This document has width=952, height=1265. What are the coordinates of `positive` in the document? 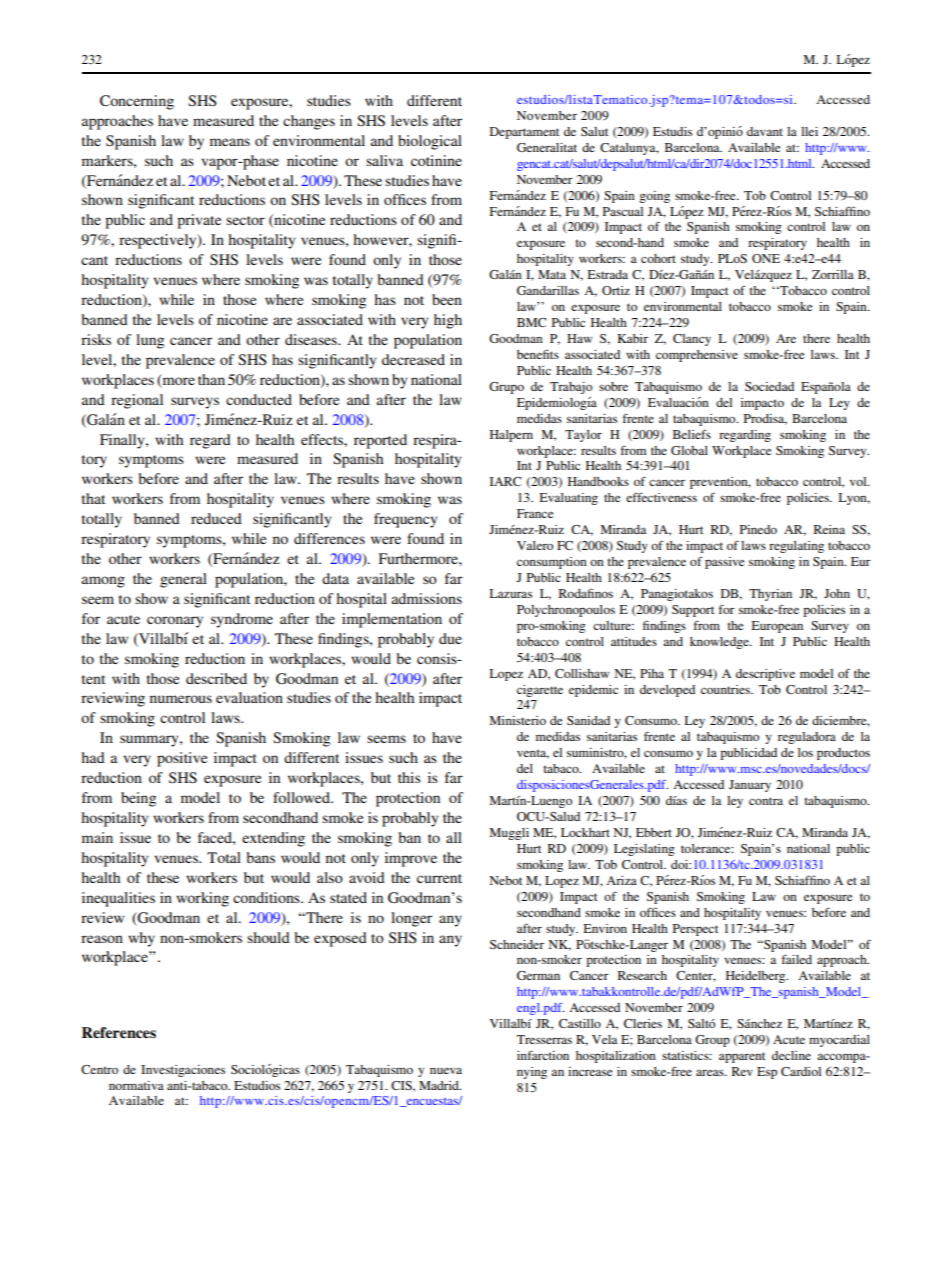 It's located at (182, 759).
